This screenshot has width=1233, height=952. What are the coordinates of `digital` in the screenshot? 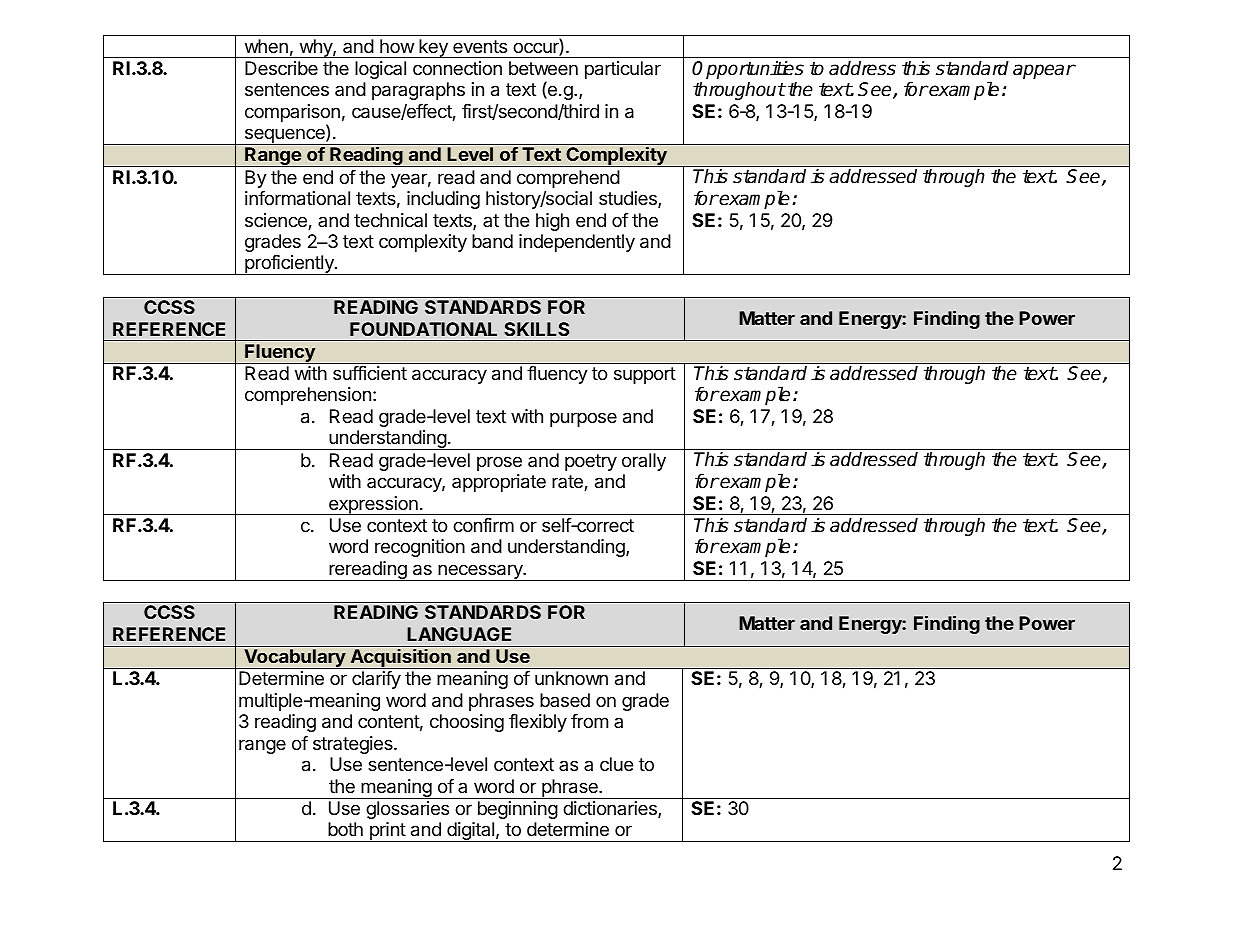 It's located at (470, 832).
